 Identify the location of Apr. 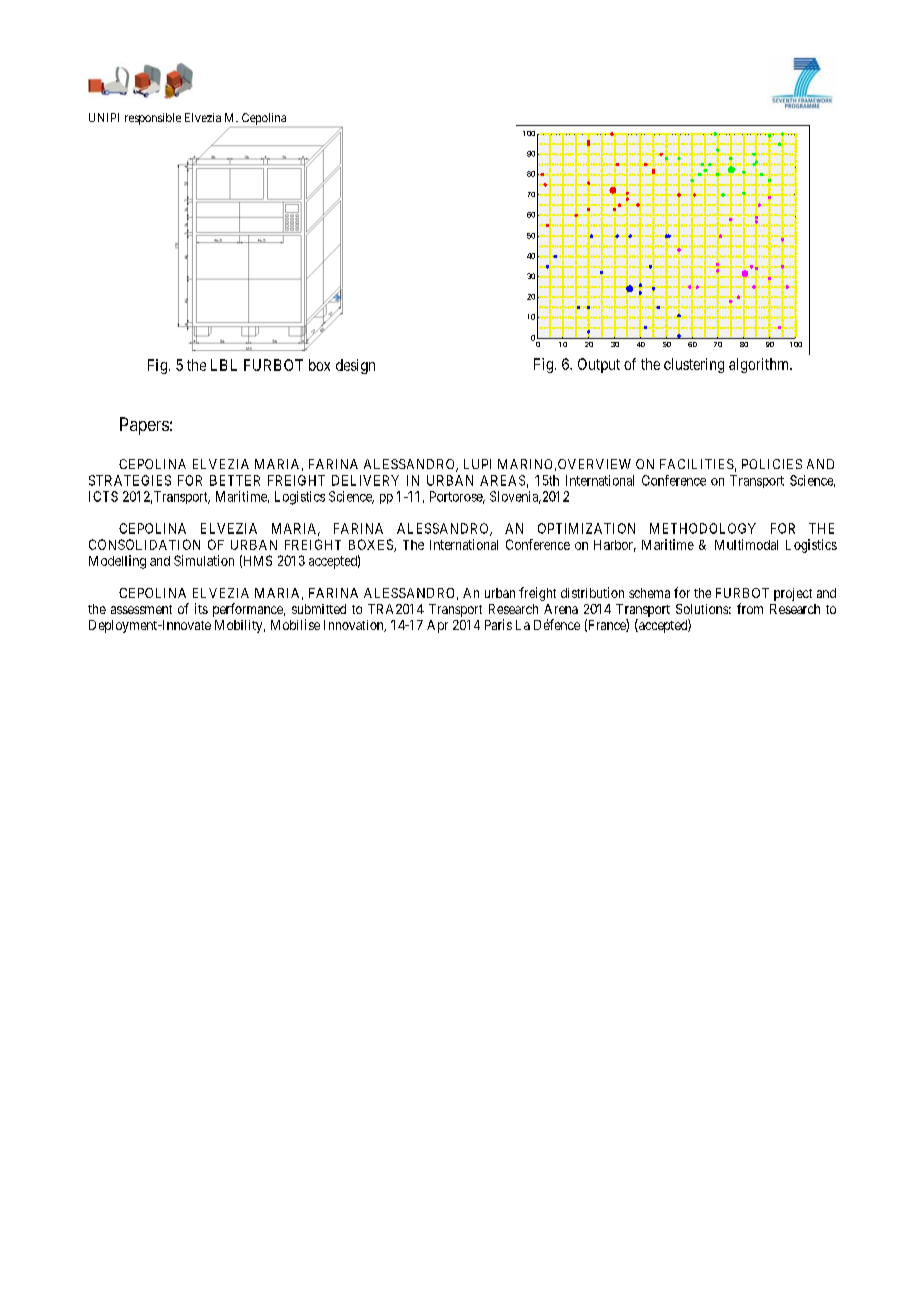
(437, 626).
